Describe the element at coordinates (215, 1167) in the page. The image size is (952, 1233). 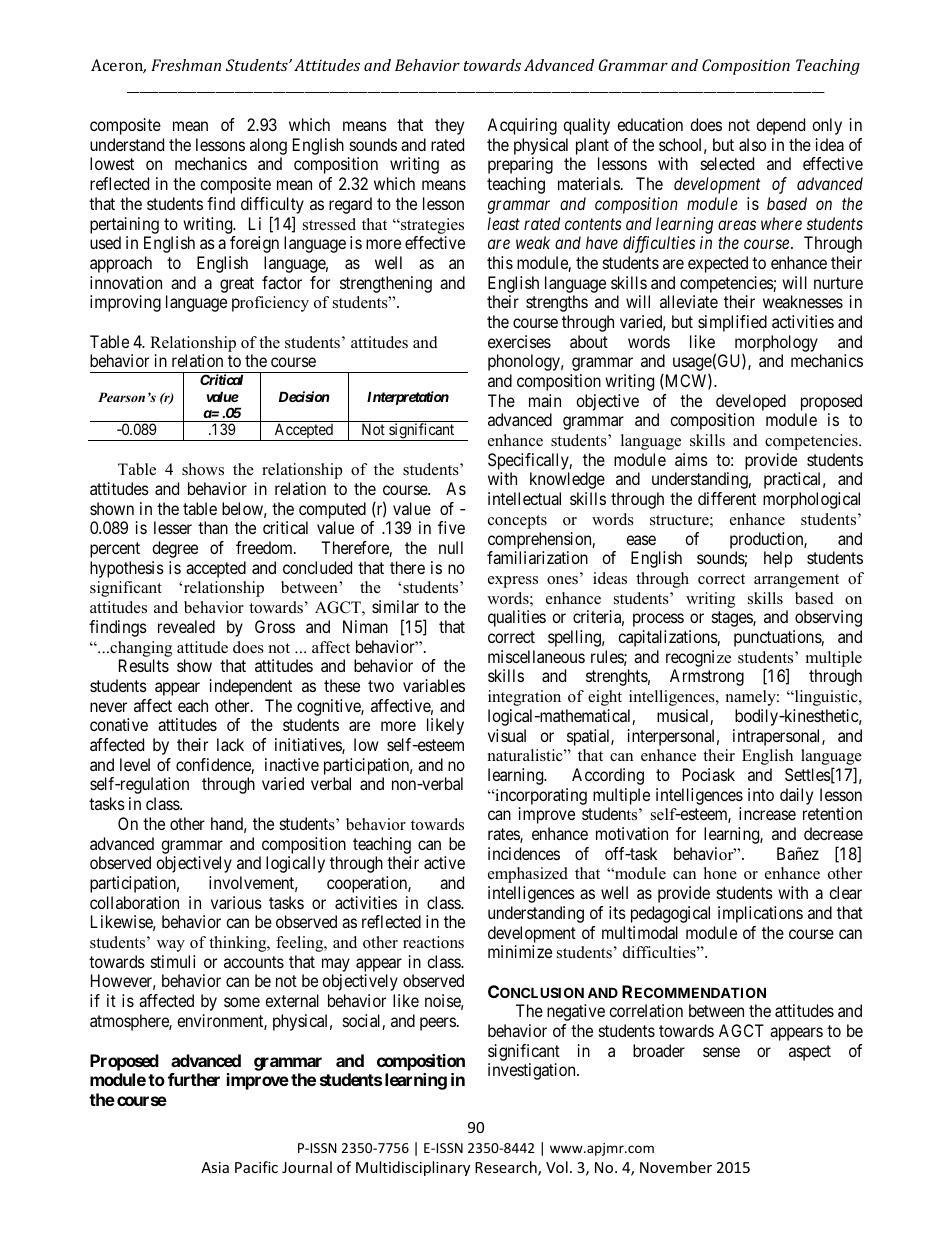
I see `Asia` at that location.
